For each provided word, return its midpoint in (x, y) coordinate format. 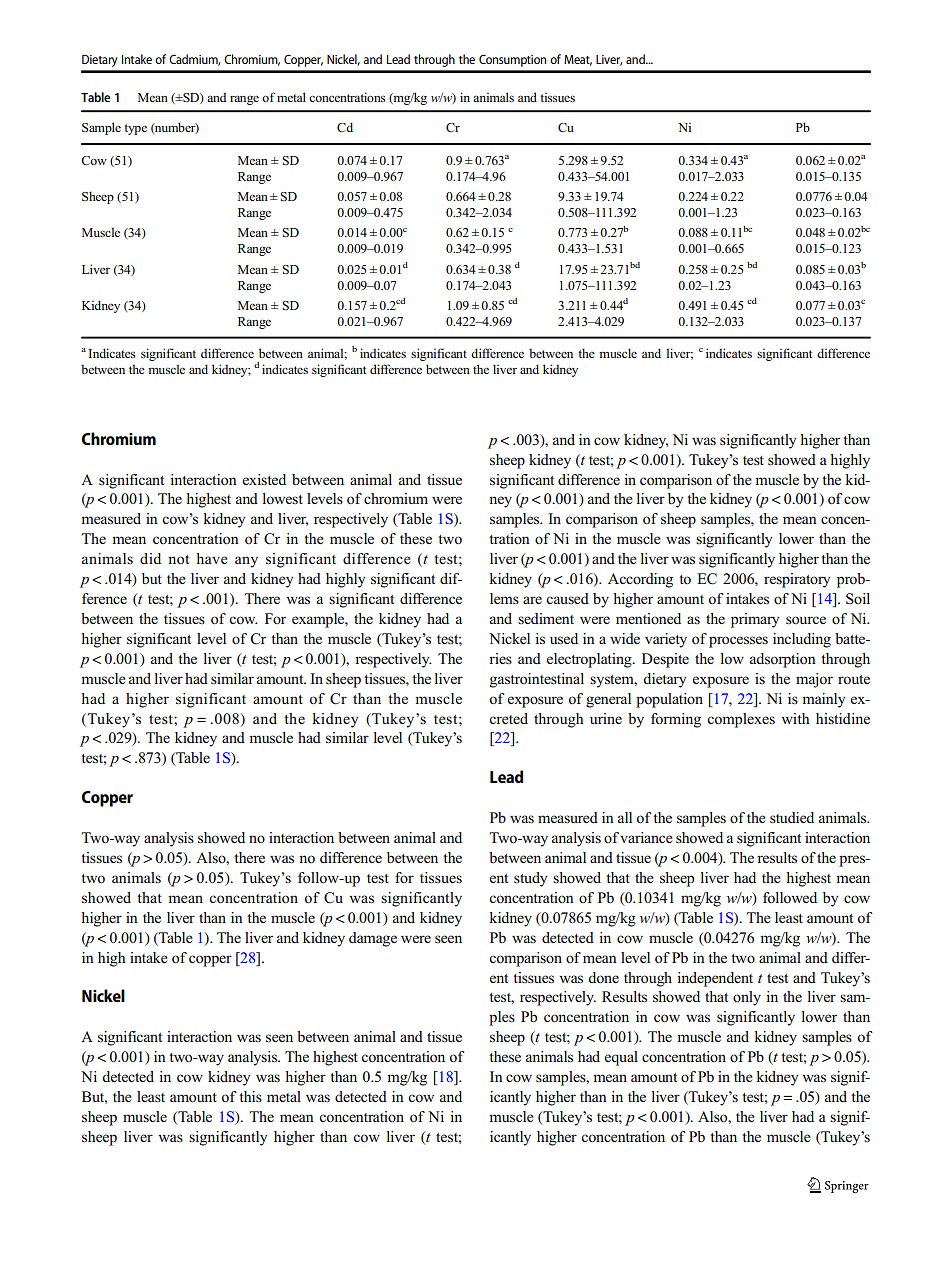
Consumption (512, 60)
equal (621, 1058)
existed (264, 479)
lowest (283, 498)
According (640, 580)
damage (373, 939)
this (250, 1096)
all (625, 817)
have (212, 558)
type (135, 129)
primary (755, 620)
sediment (546, 618)
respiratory (797, 580)
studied (792, 817)
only (747, 998)
